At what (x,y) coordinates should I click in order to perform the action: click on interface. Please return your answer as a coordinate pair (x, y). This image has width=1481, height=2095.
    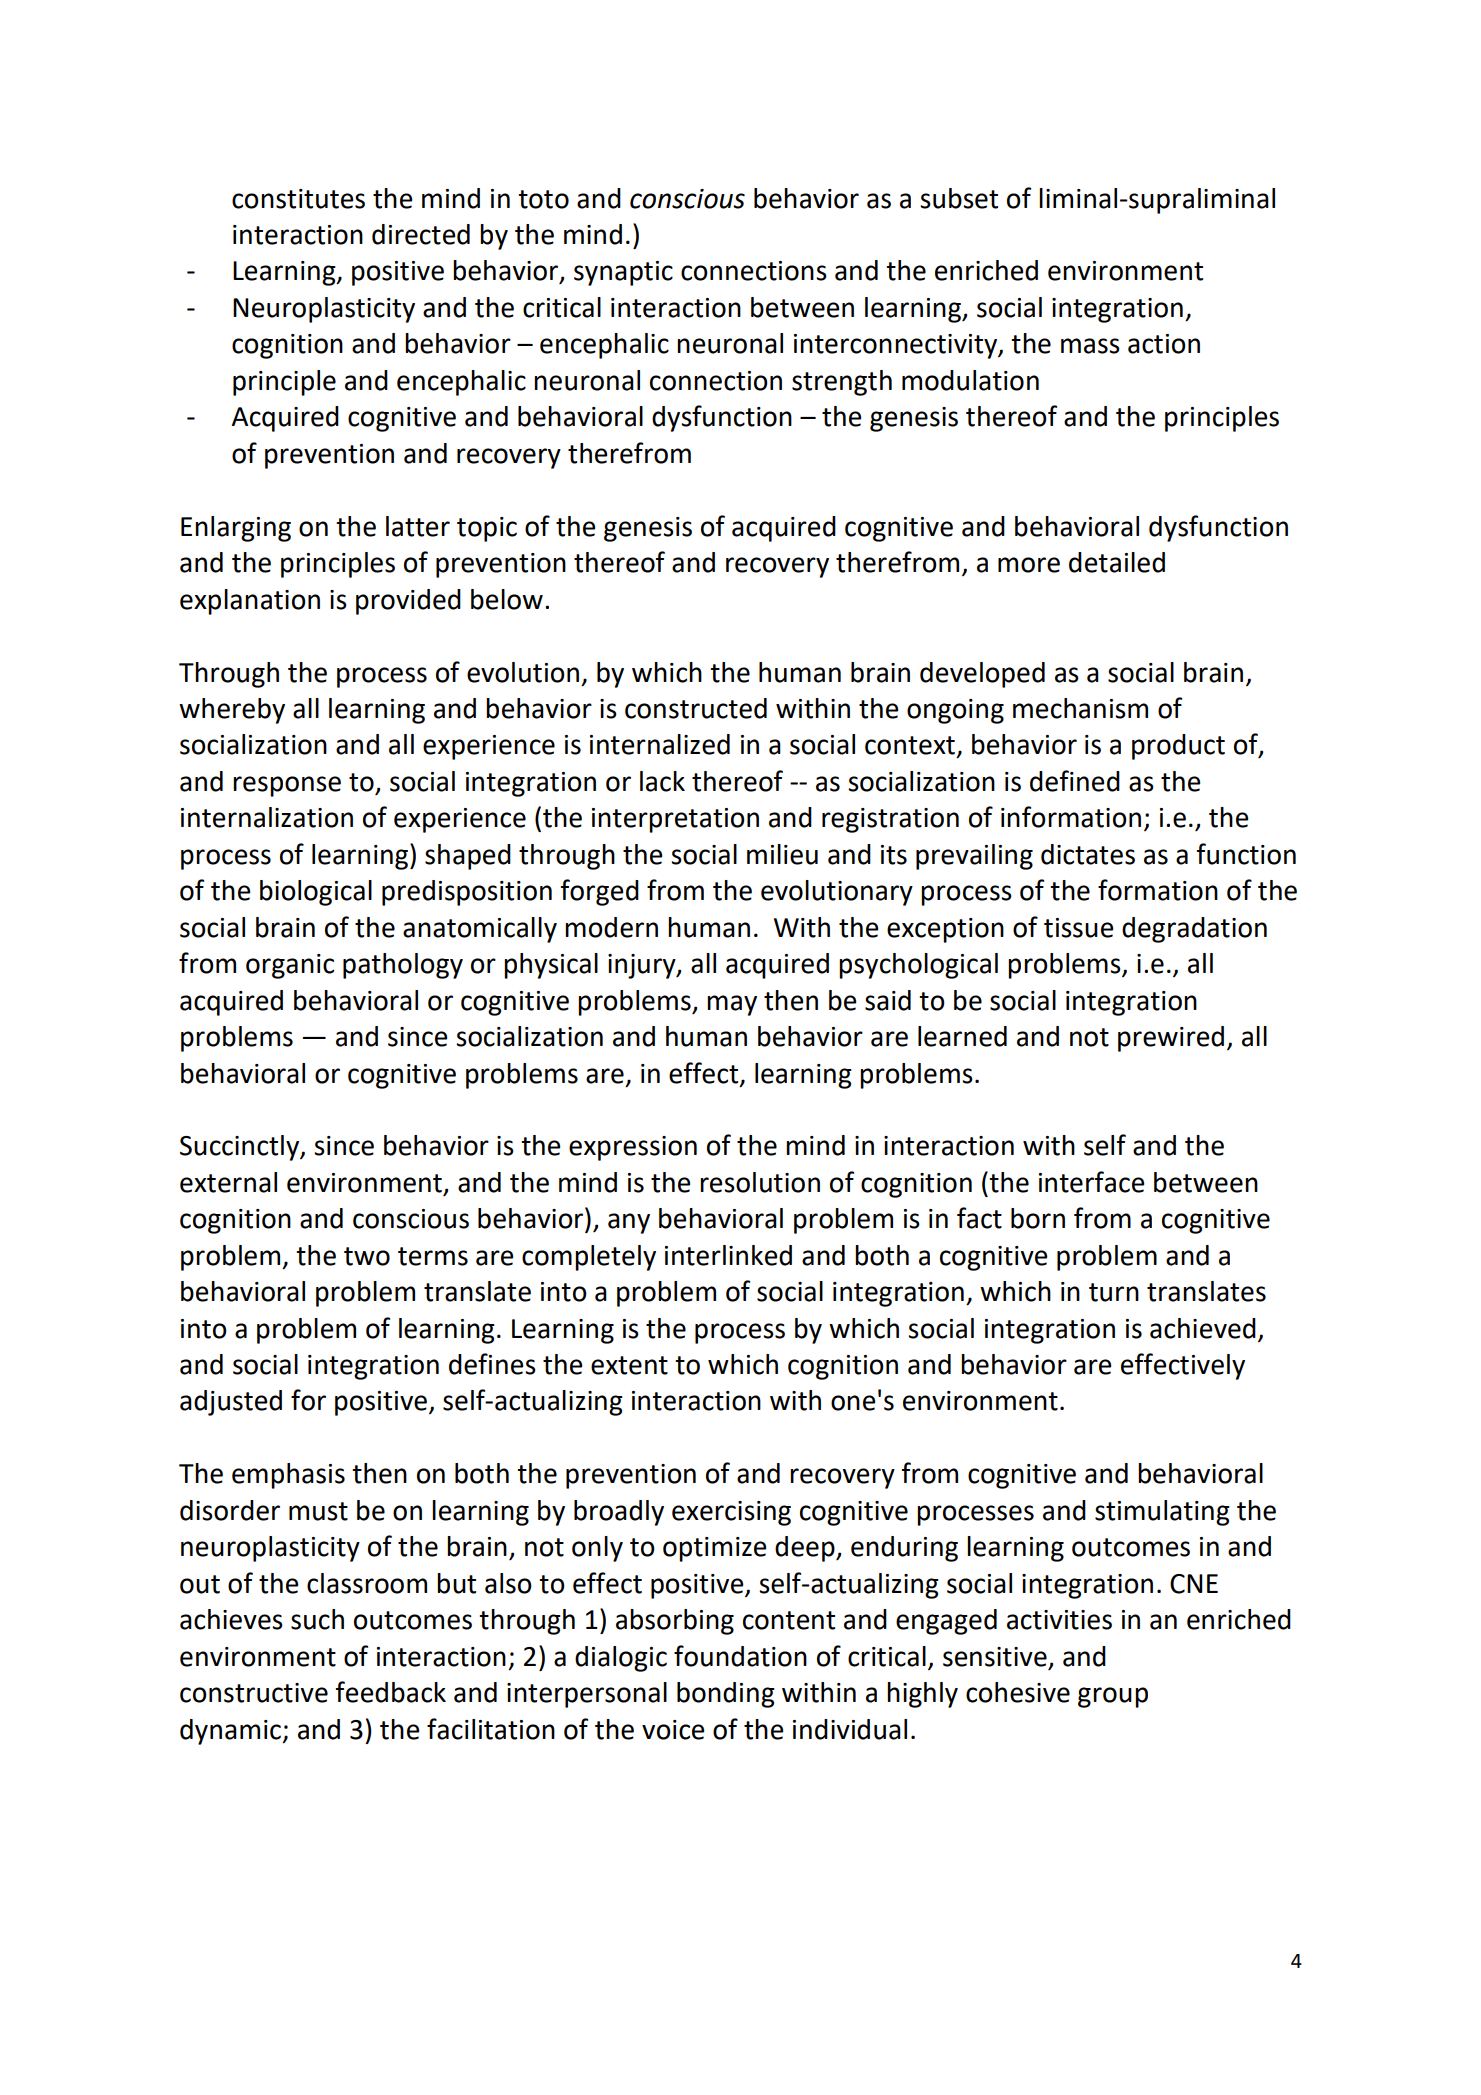
    Looking at the image, I should click on (1091, 1182).
